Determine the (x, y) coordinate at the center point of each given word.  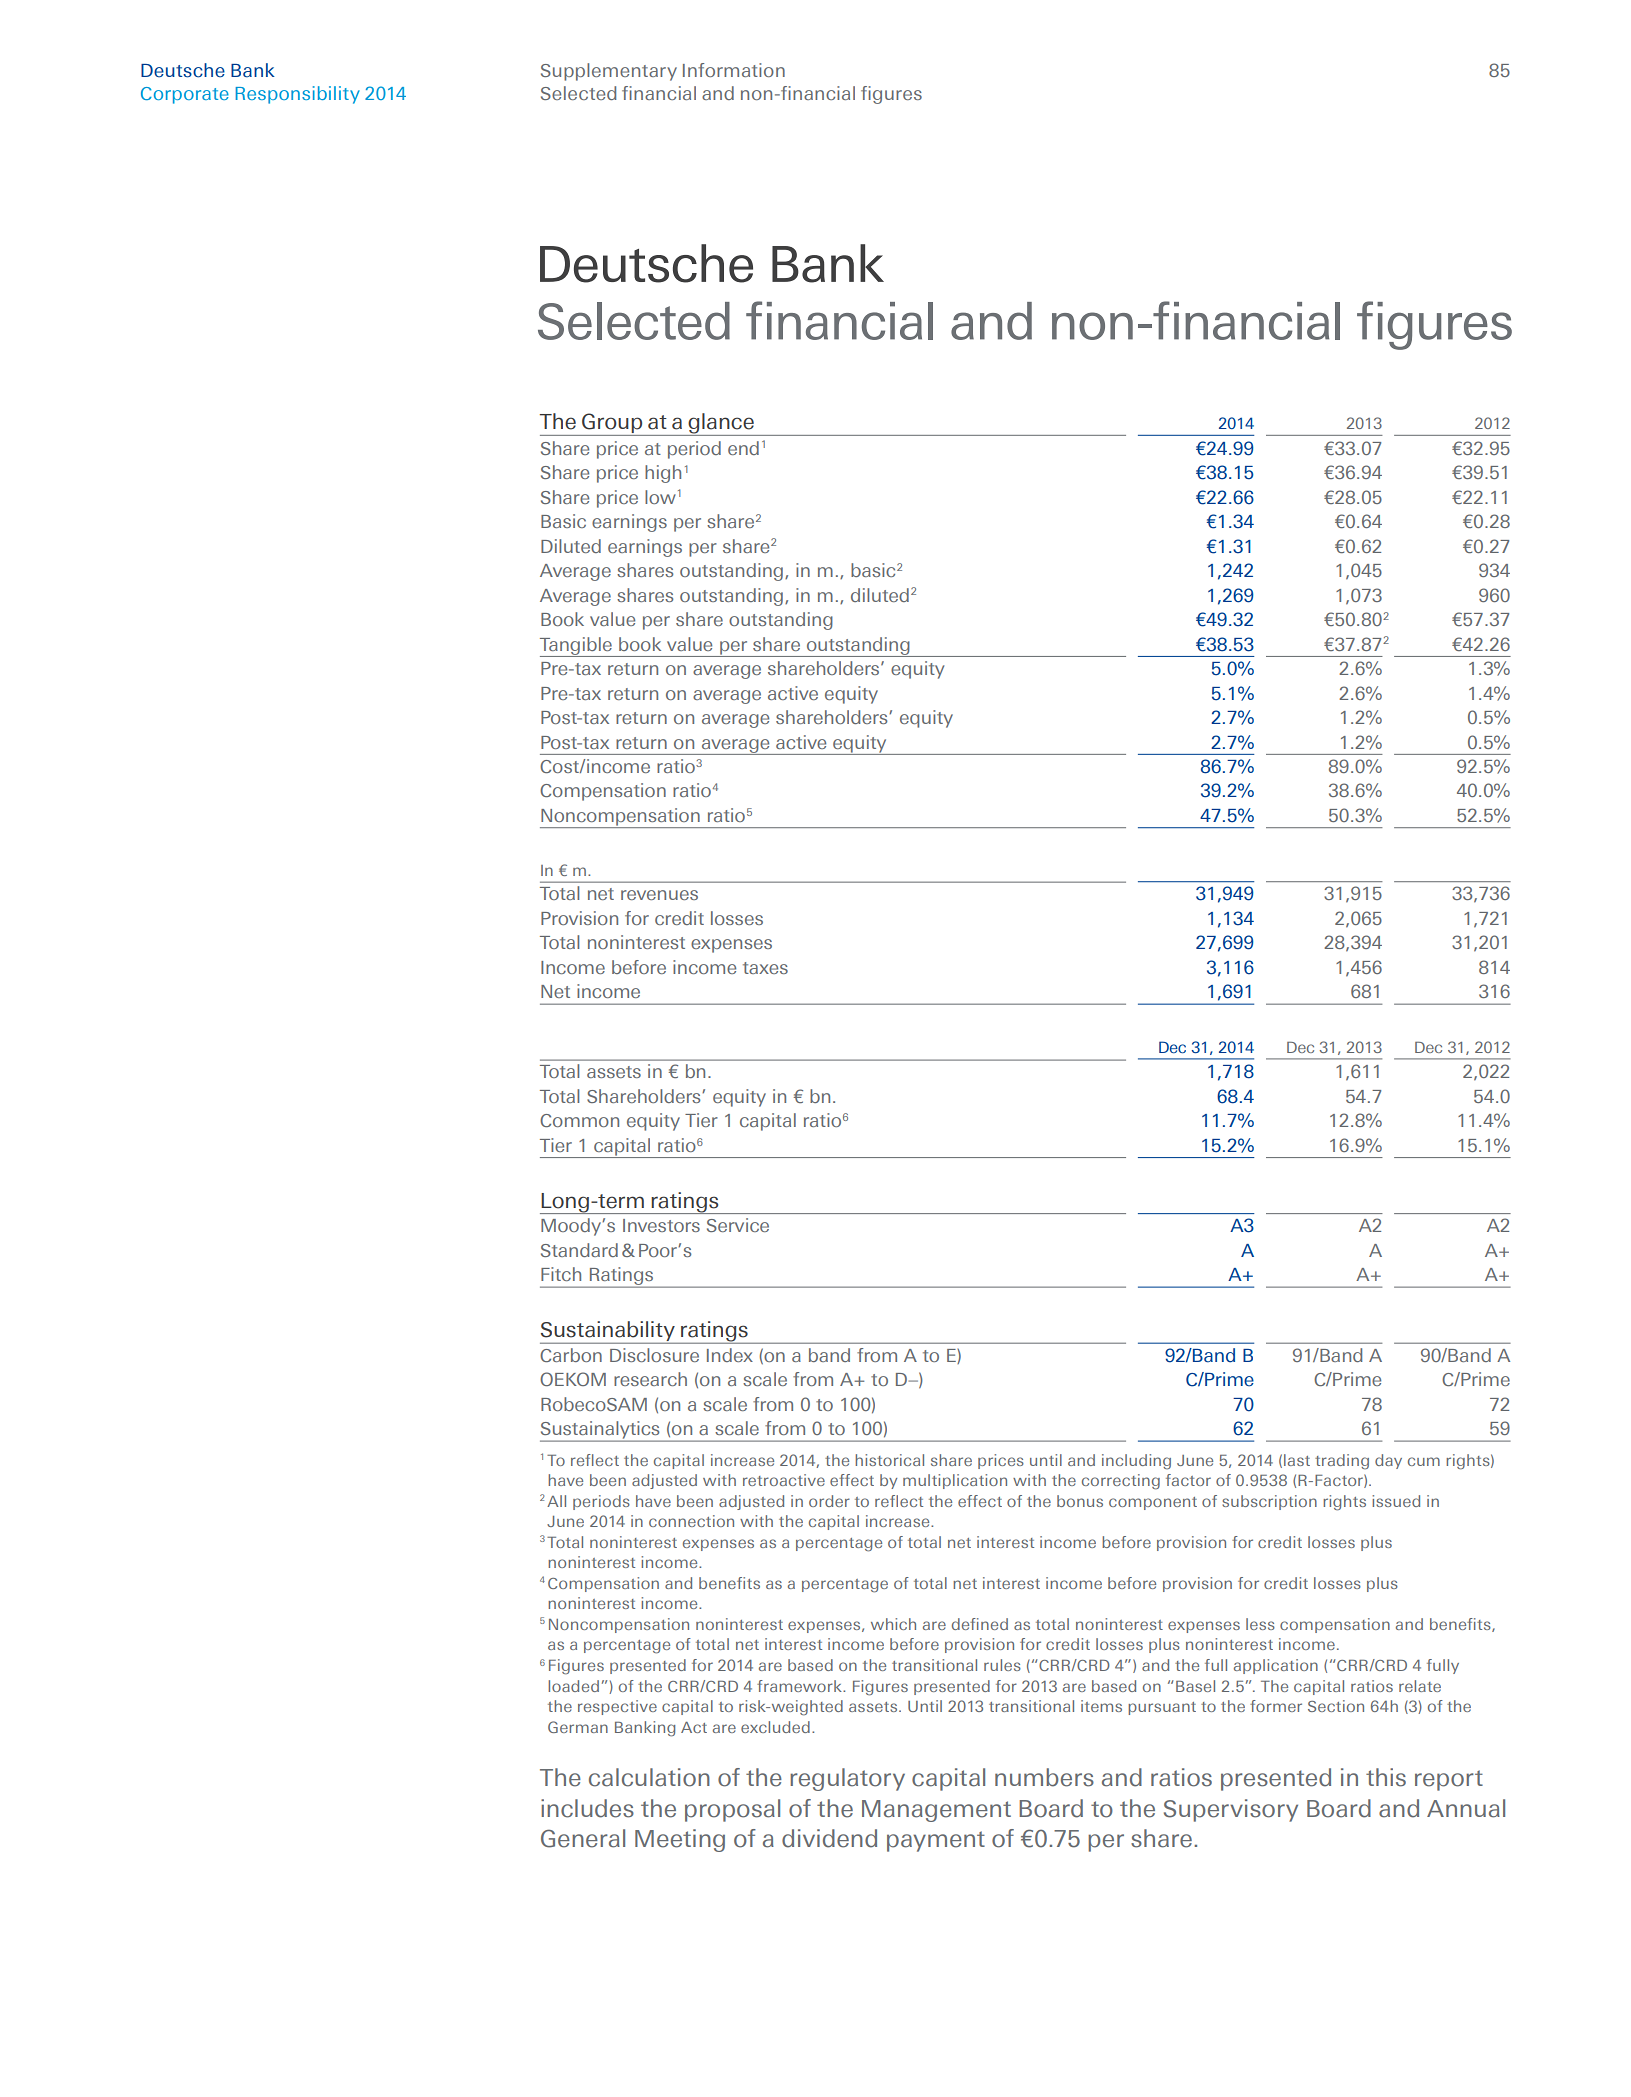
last (1297, 1460)
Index (730, 1355)
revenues (659, 895)
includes (587, 1808)
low (660, 497)
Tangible (577, 647)
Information (734, 70)
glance (721, 424)
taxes (765, 968)
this (1386, 1777)
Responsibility (298, 95)
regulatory (847, 1779)
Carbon (571, 1355)
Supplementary (609, 72)
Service (738, 1225)
